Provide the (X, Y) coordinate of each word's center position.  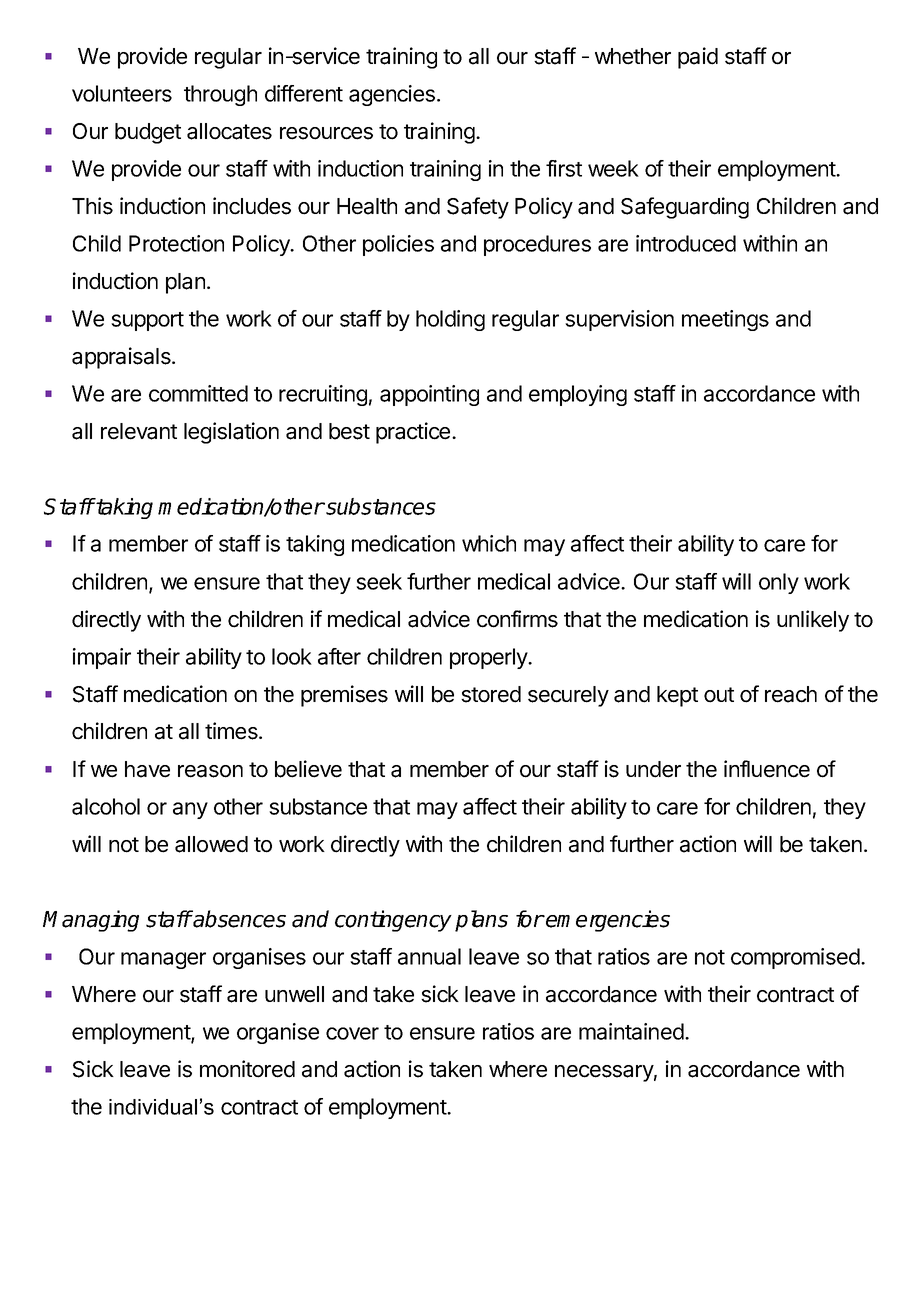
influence (767, 769)
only (779, 583)
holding (450, 320)
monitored (247, 1069)
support (147, 321)
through (220, 95)
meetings (725, 320)
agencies (392, 95)
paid (698, 58)
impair (102, 658)
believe (308, 769)
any (190, 810)
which (489, 543)
